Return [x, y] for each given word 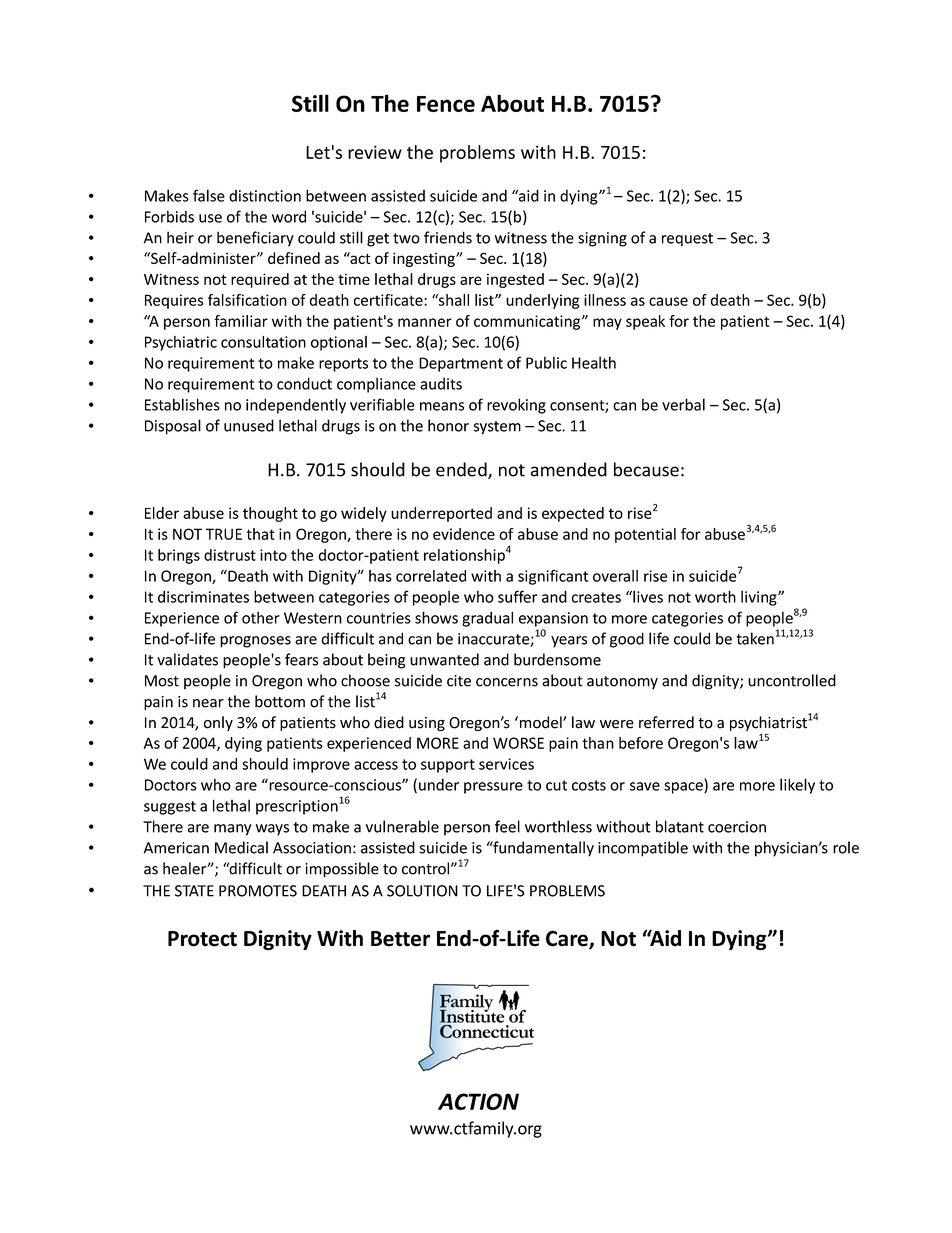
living [760, 598]
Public [546, 362]
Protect [202, 939]
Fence [446, 104]
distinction [265, 196]
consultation [263, 342]
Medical [241, 847]
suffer [518, 596]
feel [507, 826]
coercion [737, 827]
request [687, 240]
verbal [683, 404]
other [261, 617]
